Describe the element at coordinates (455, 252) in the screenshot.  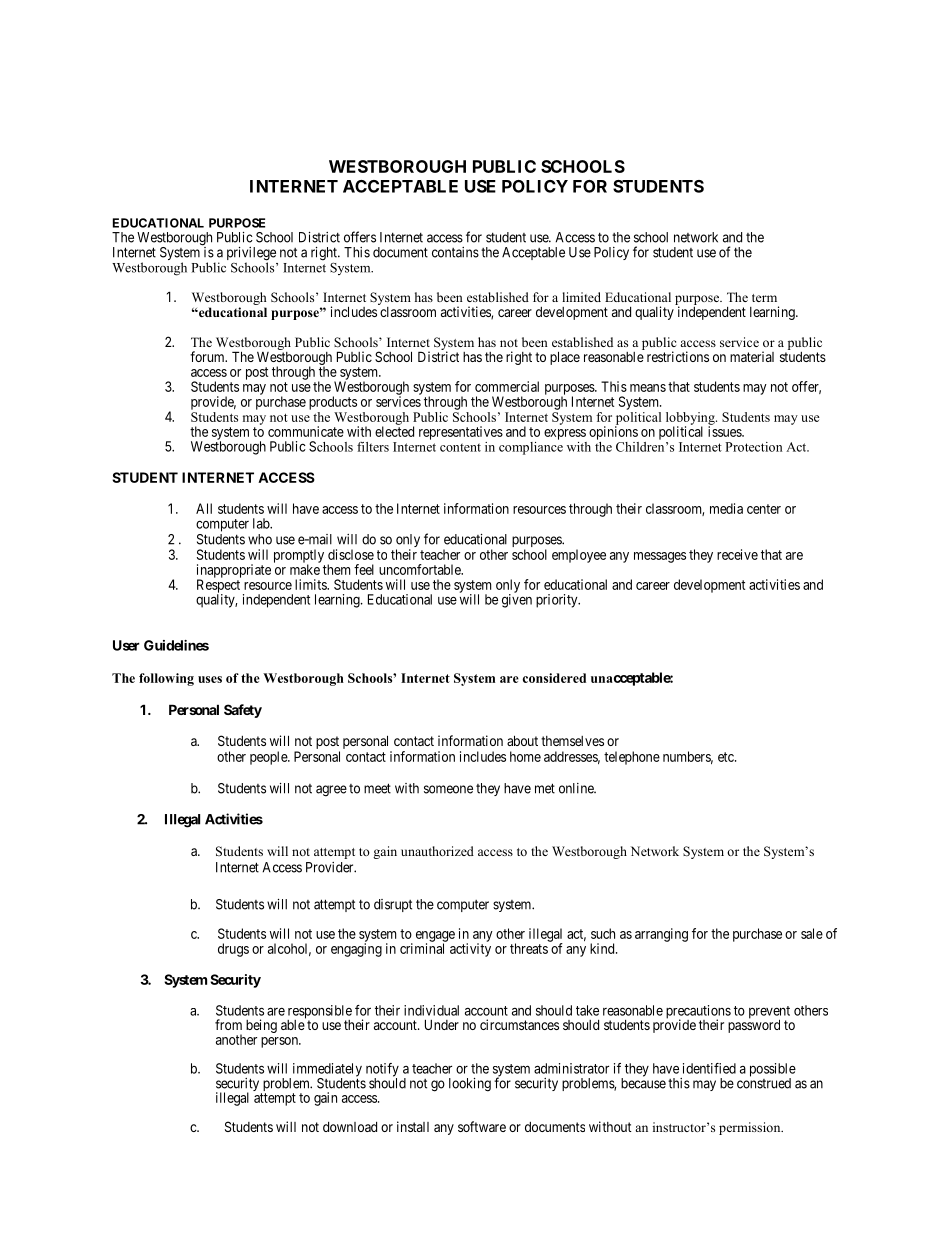
I see `contains` at that location.
